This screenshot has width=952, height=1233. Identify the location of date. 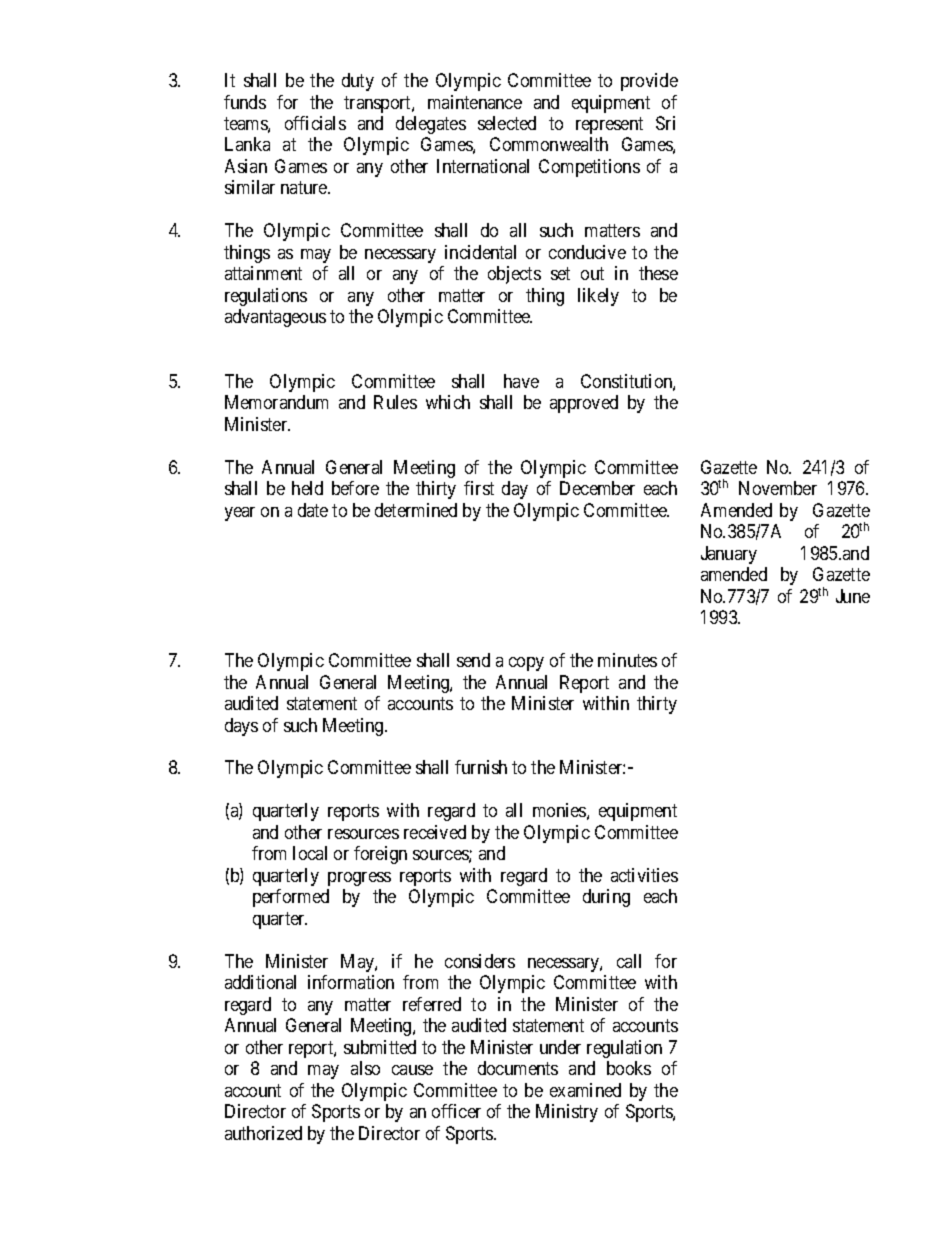
(313, 510).
